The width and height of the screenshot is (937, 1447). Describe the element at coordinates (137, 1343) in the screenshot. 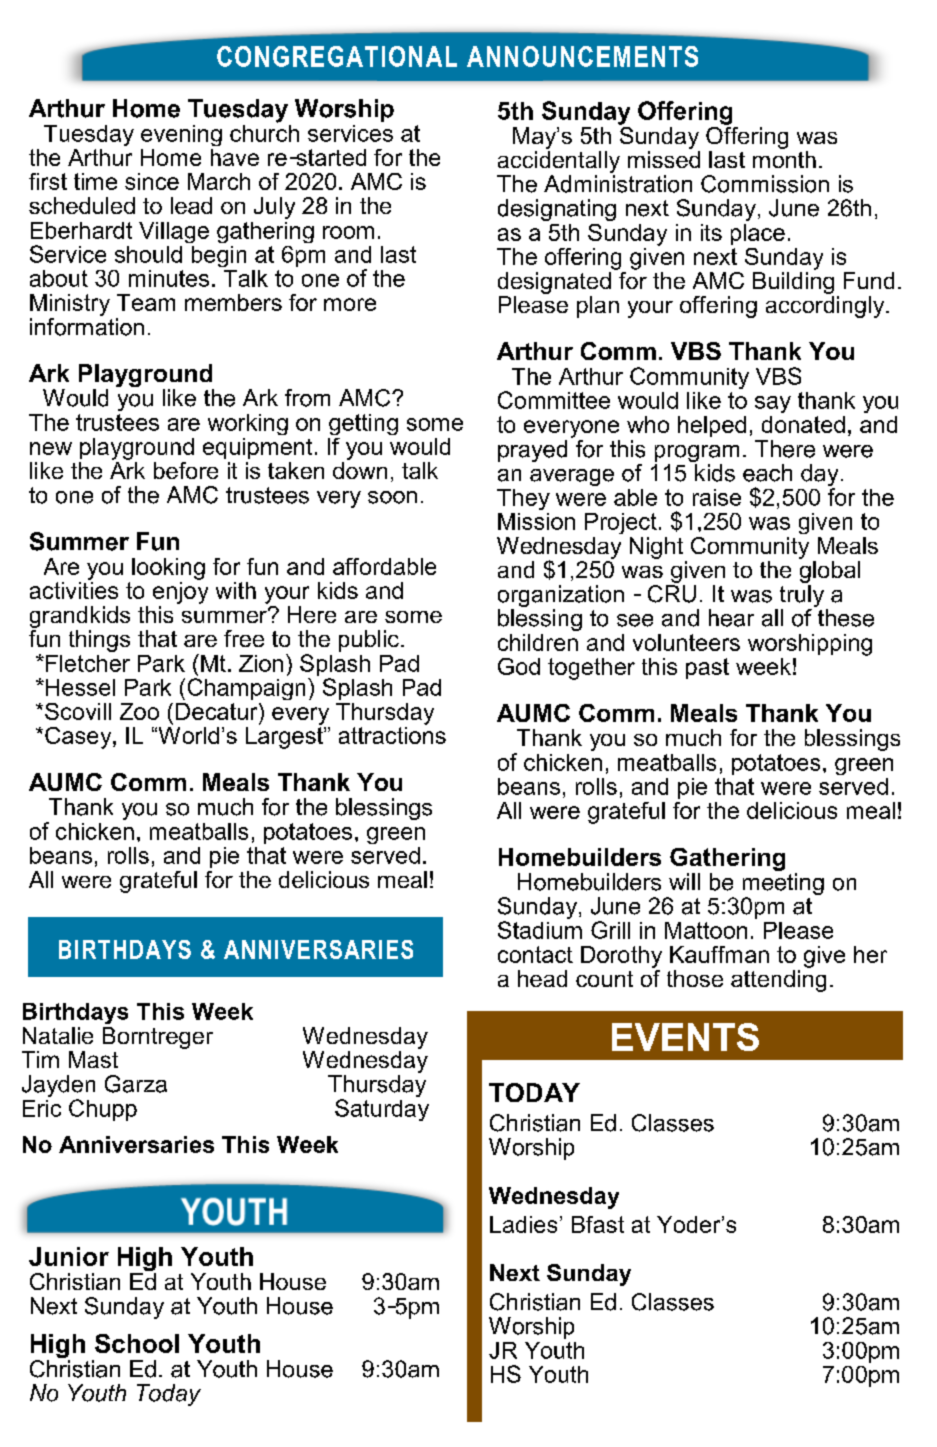

I see `School` at that location.
